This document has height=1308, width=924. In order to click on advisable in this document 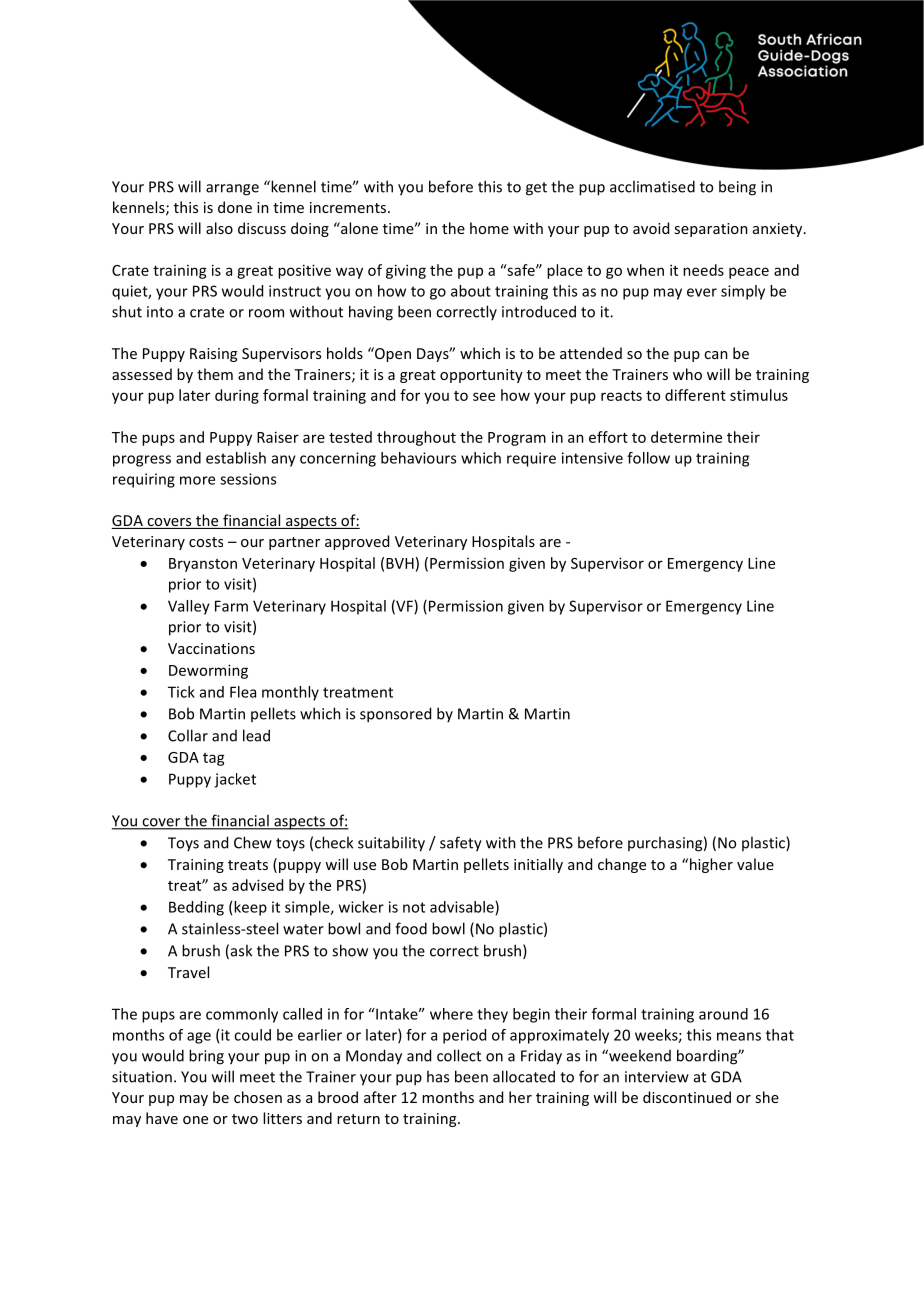, I will do `click(463, 908)`.
